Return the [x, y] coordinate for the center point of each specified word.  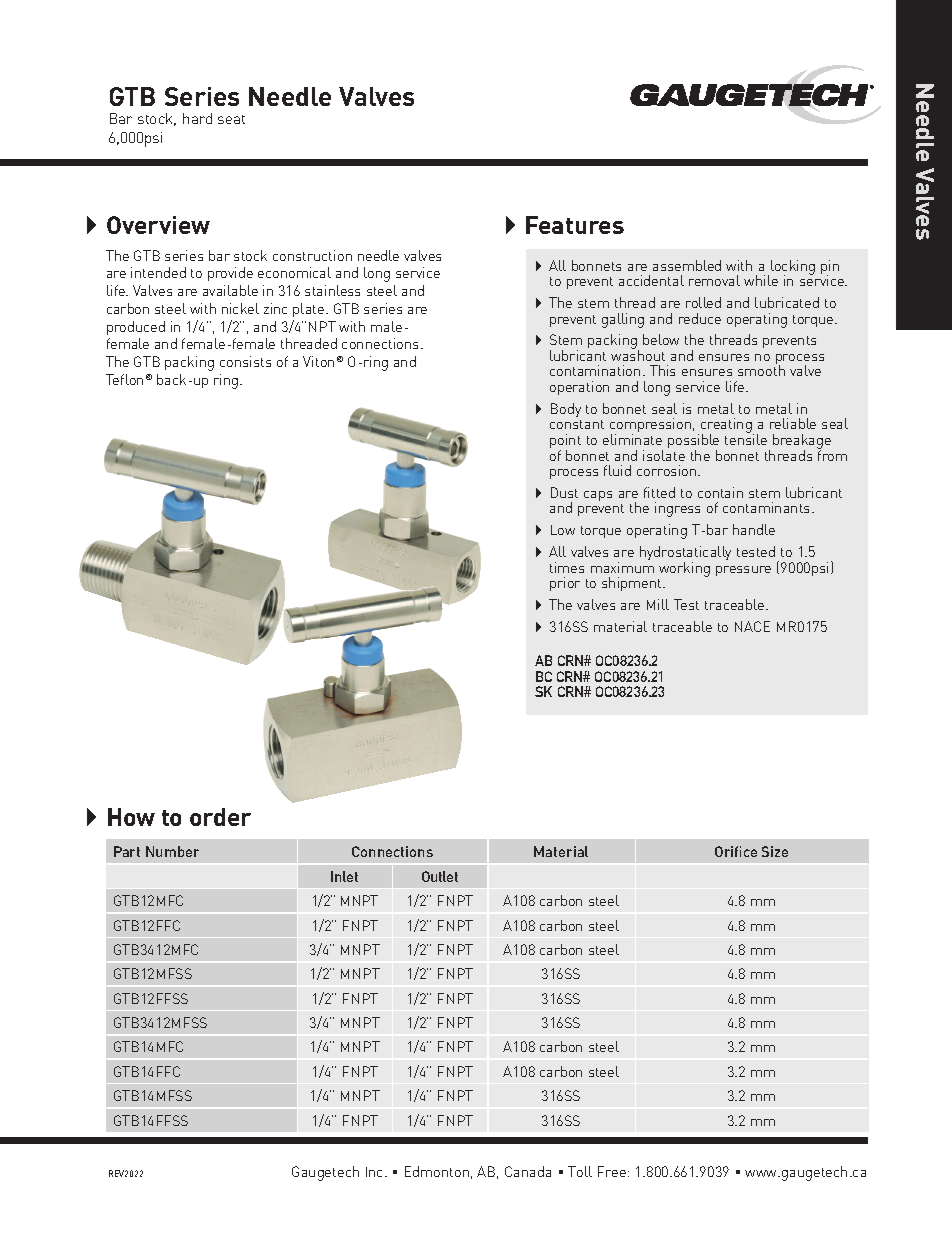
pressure [743, 571]
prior [565, 584]
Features [575, 225]
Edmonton [437, 1171]
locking [793, 268]
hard [197, 118]
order [220, 817]
